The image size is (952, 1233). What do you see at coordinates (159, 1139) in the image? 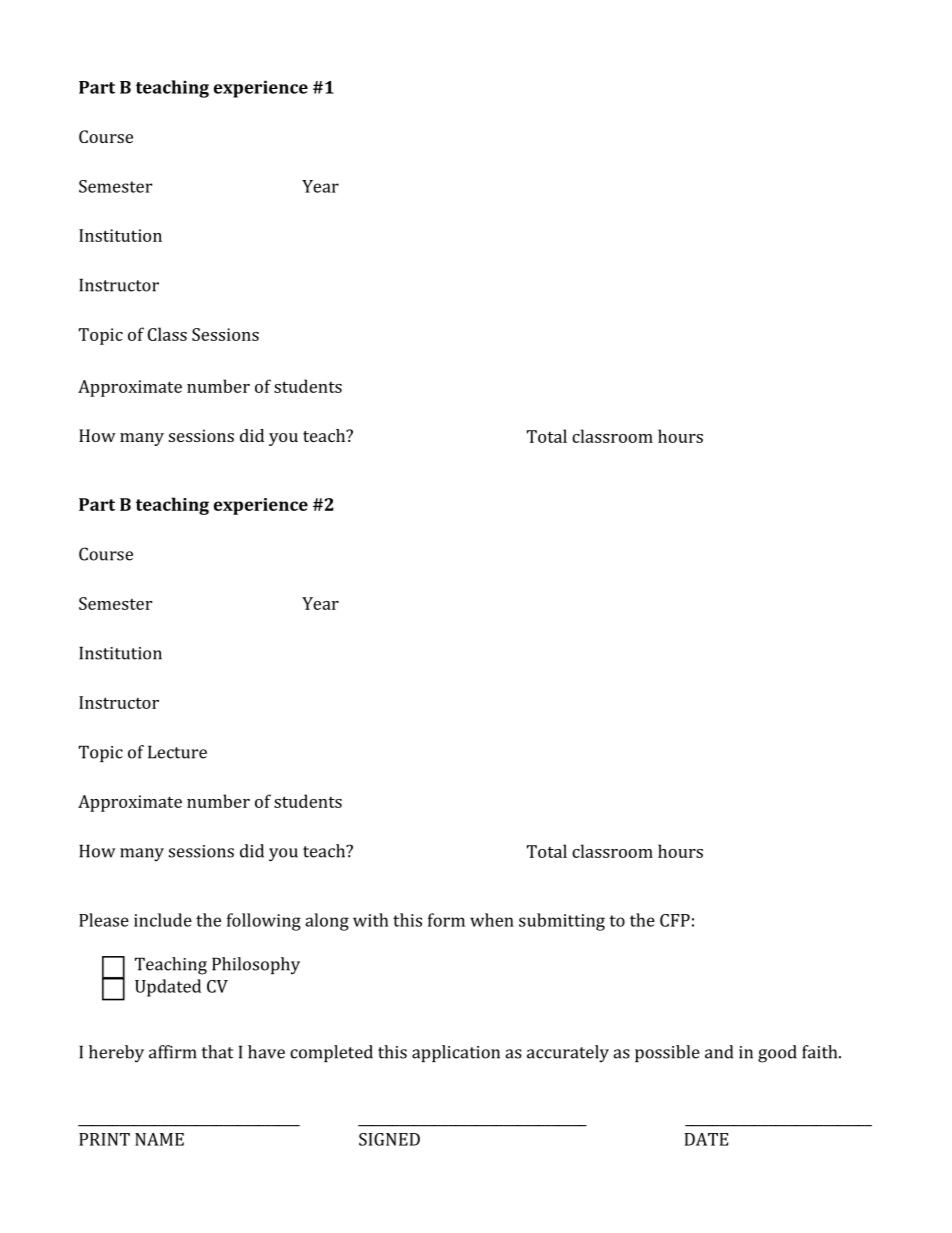
I see `NAME` at bounding box center [159, 1139].
